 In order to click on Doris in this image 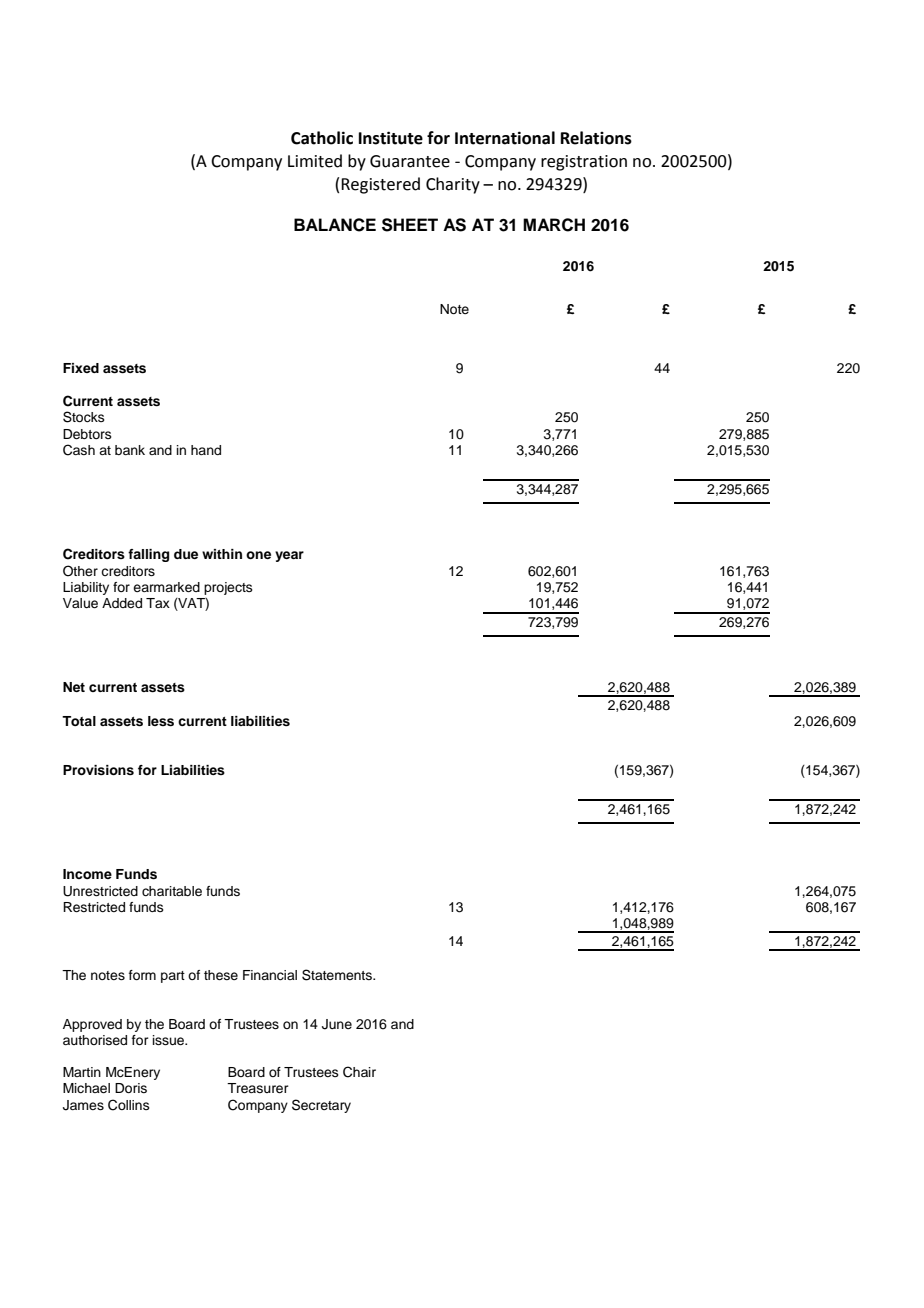, I will do `click(131, 1088)`.
